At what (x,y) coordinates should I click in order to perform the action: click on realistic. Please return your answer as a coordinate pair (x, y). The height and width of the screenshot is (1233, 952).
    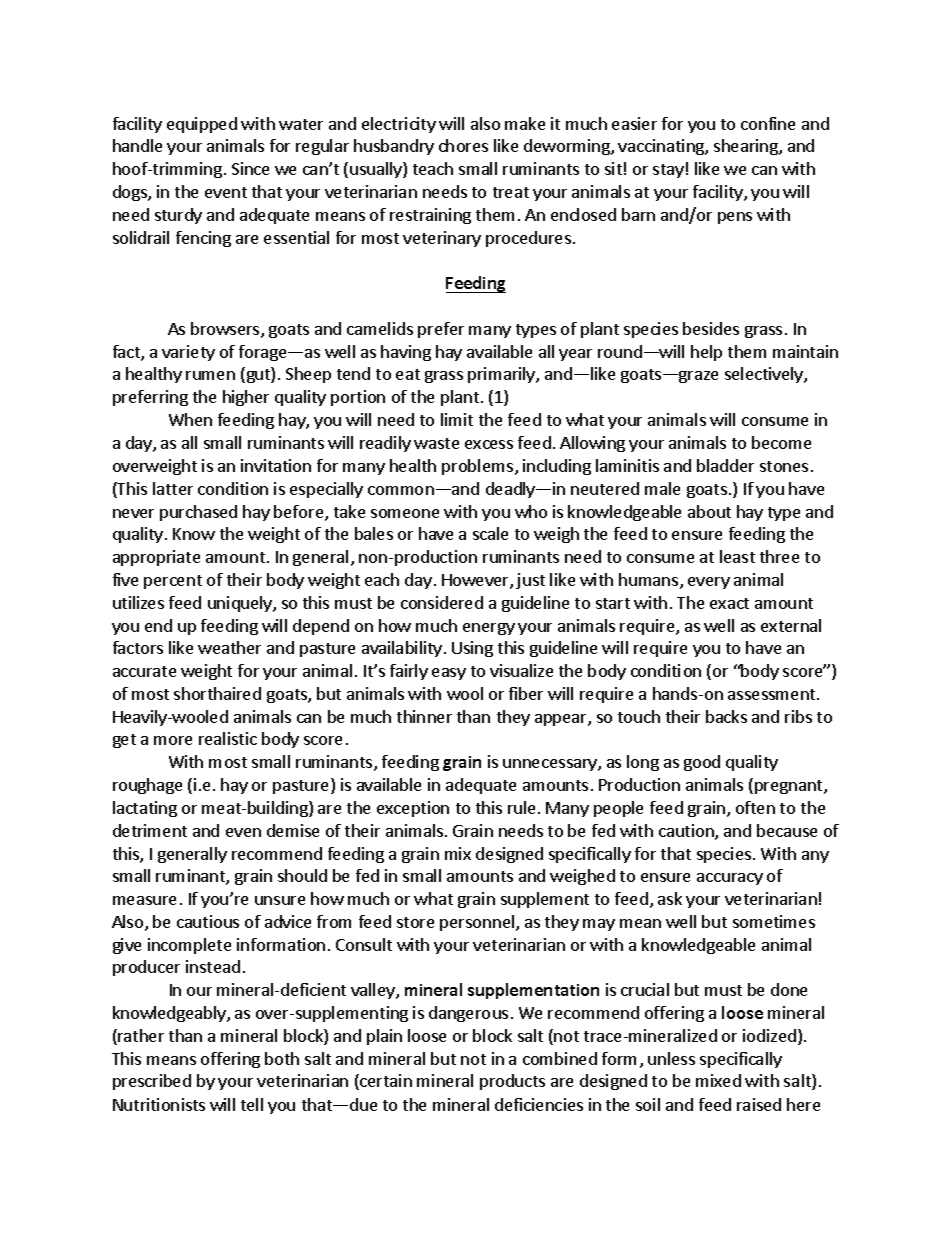
    Looking at the image, I should click on (228, 738).
